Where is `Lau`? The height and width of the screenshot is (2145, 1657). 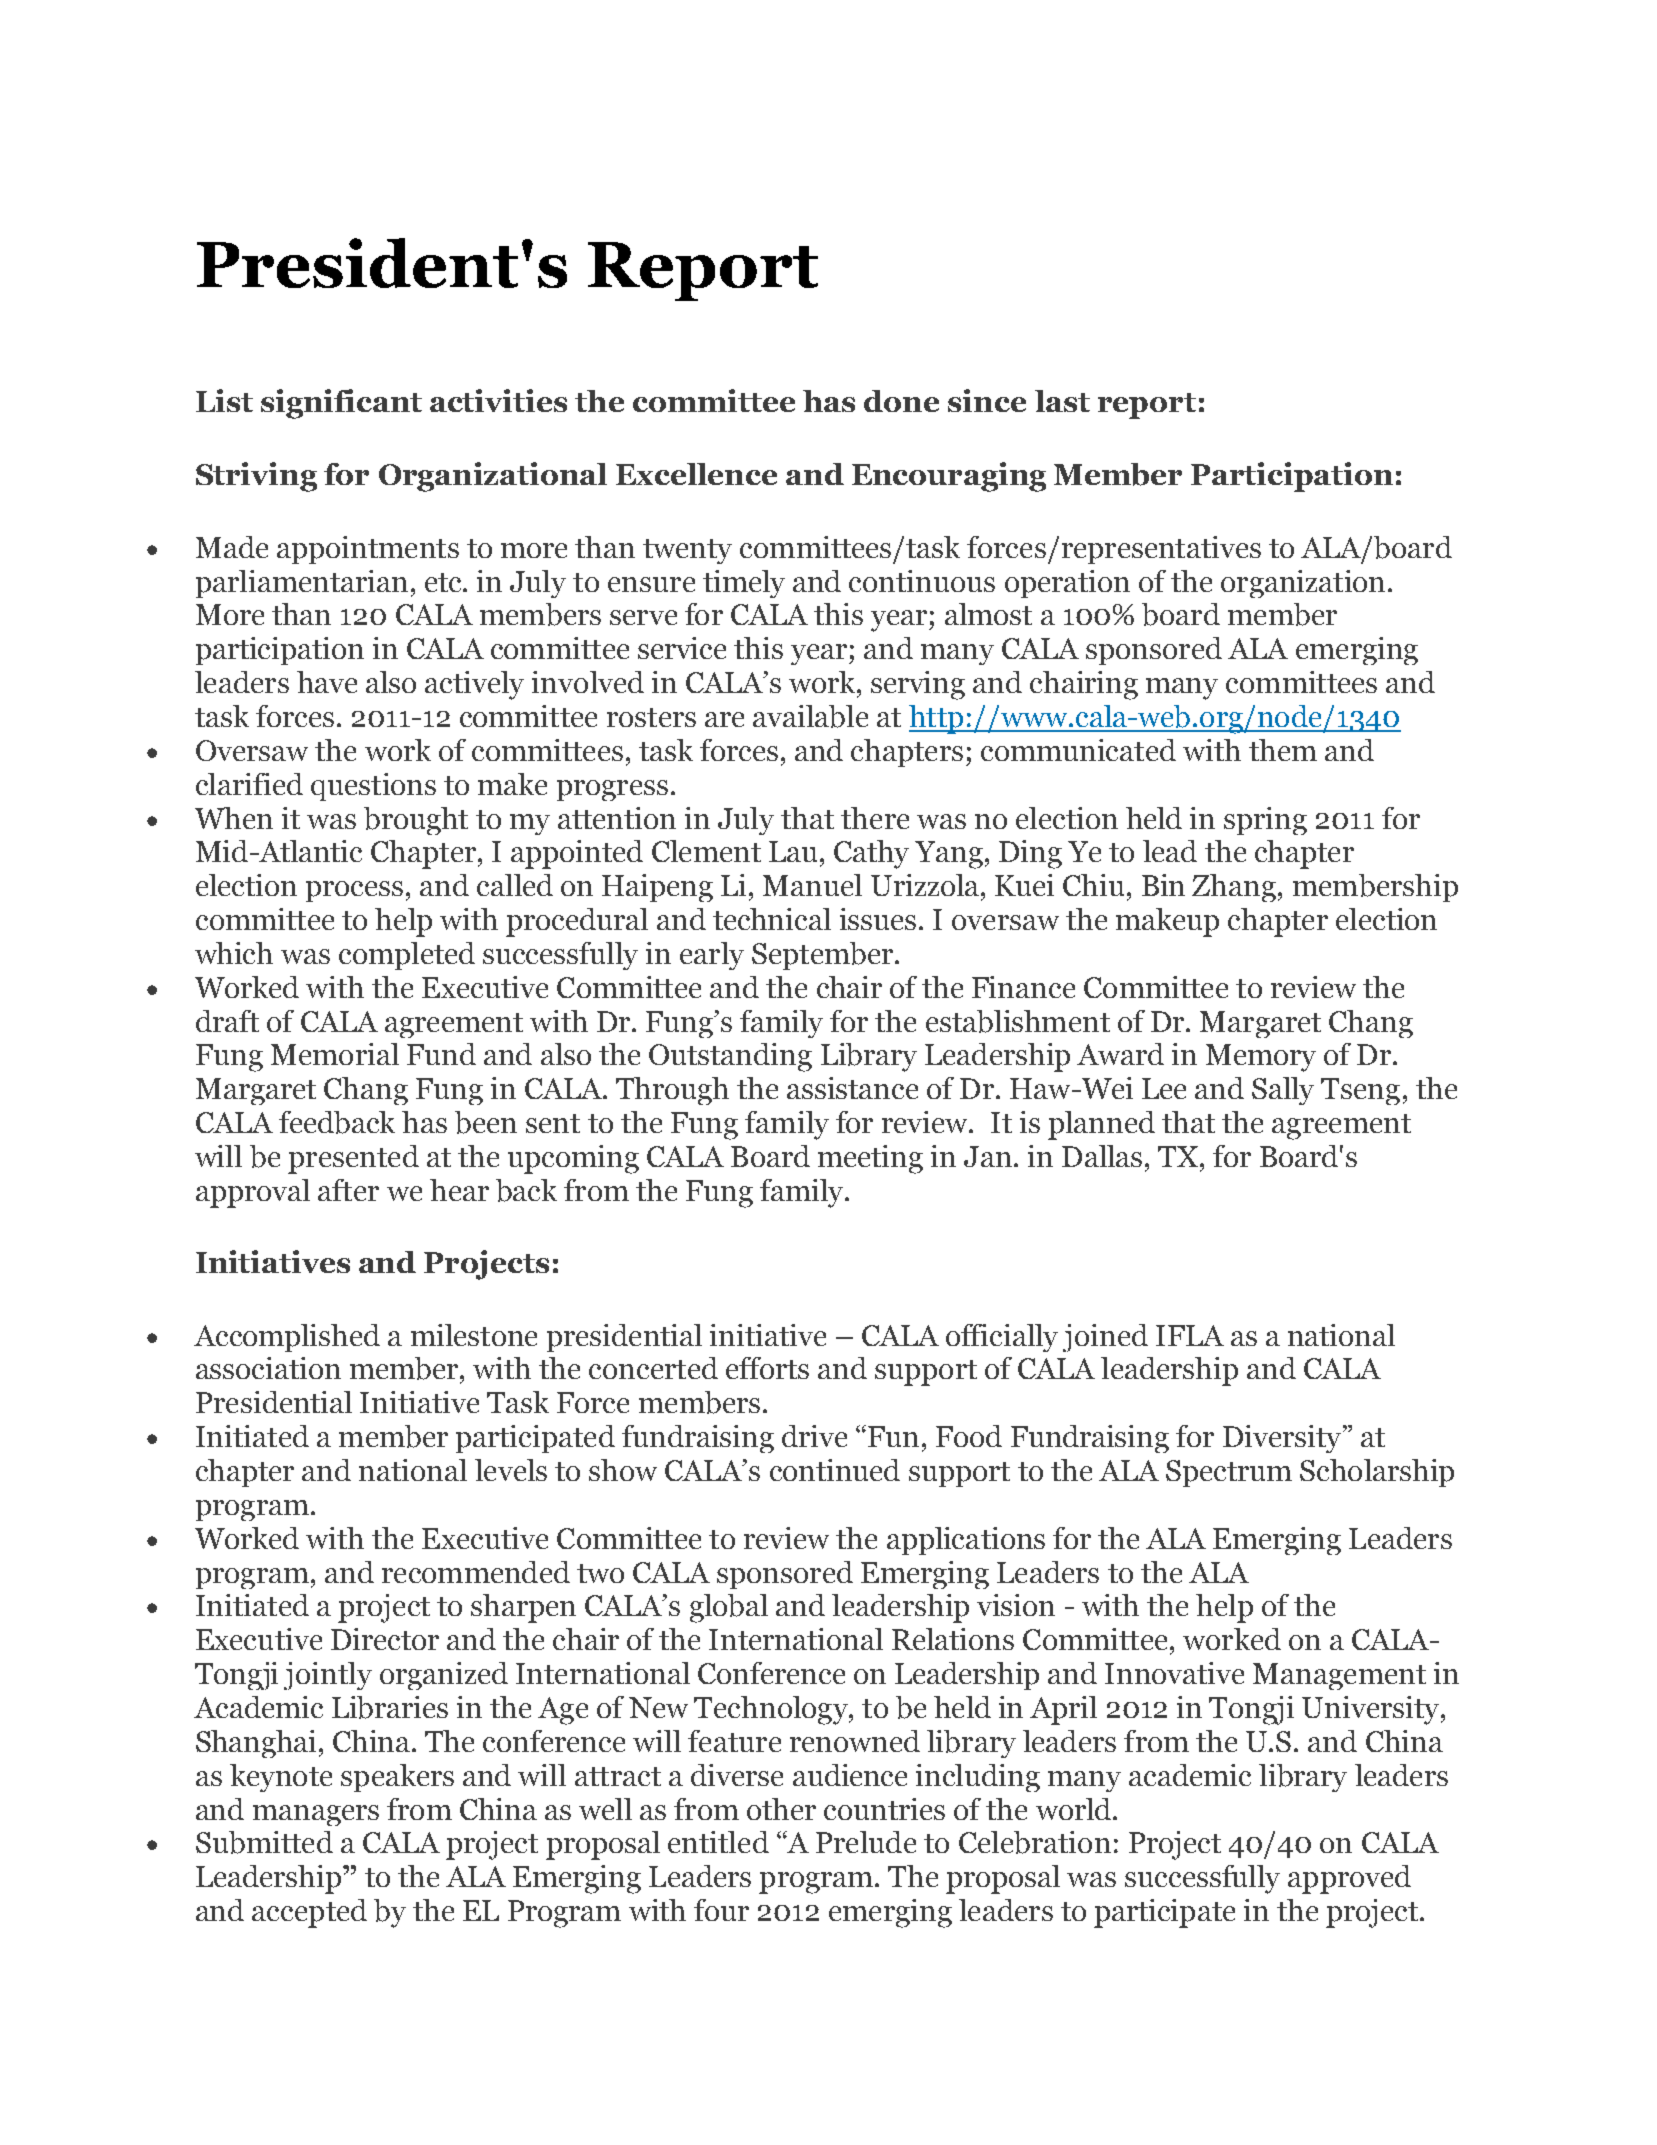
Lau is located at coordinates (793, 851).
